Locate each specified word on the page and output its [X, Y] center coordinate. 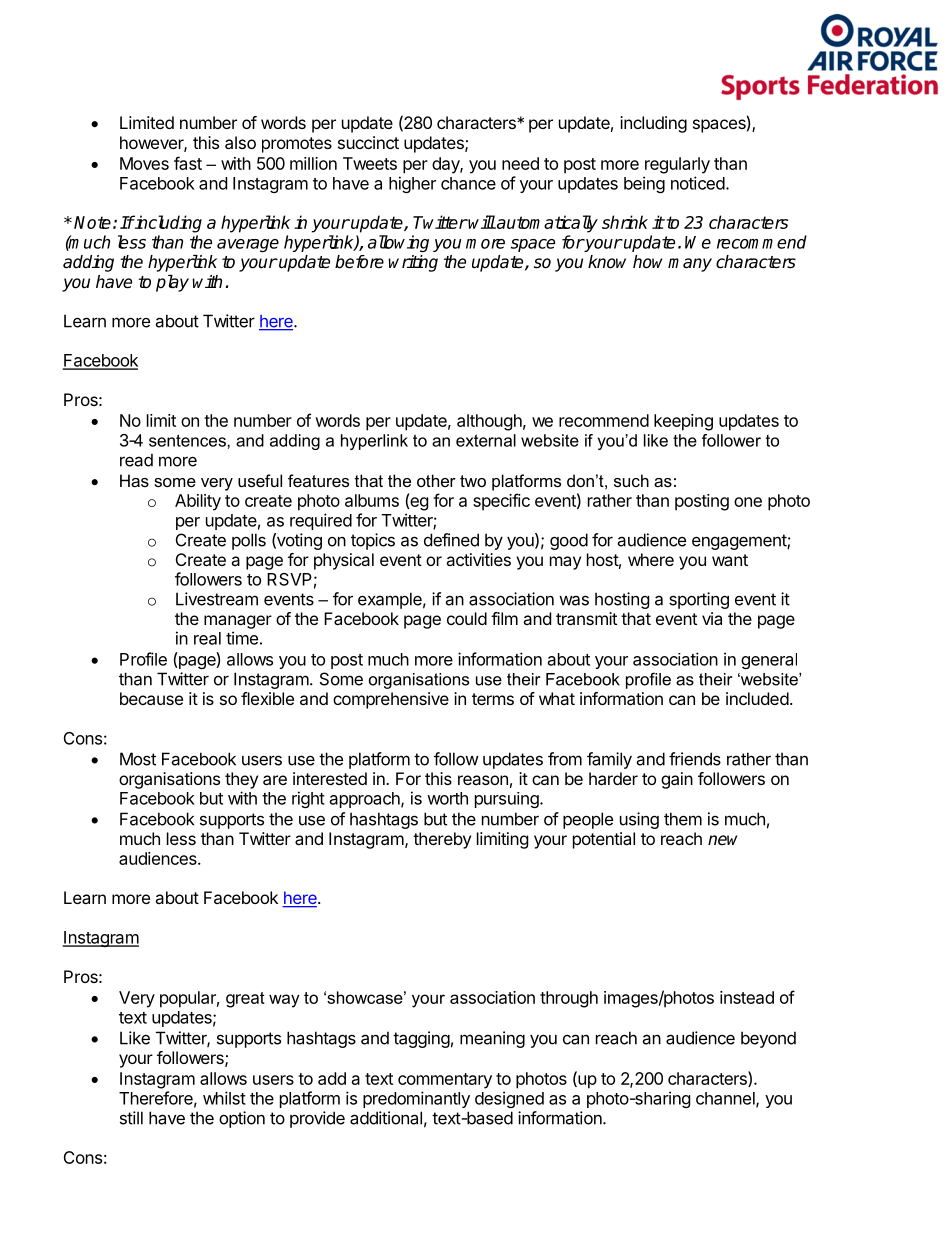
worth [447, 798]
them [683, 819]
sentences [188, 440]
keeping [683, 422]
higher [412, 184]
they [241, 780]
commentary [445, 1081]
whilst [224, 1098]
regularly [677, 165]
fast [188, 163]
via [712, 618]
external [486, 440]
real [207, 638]
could [467, 618]
